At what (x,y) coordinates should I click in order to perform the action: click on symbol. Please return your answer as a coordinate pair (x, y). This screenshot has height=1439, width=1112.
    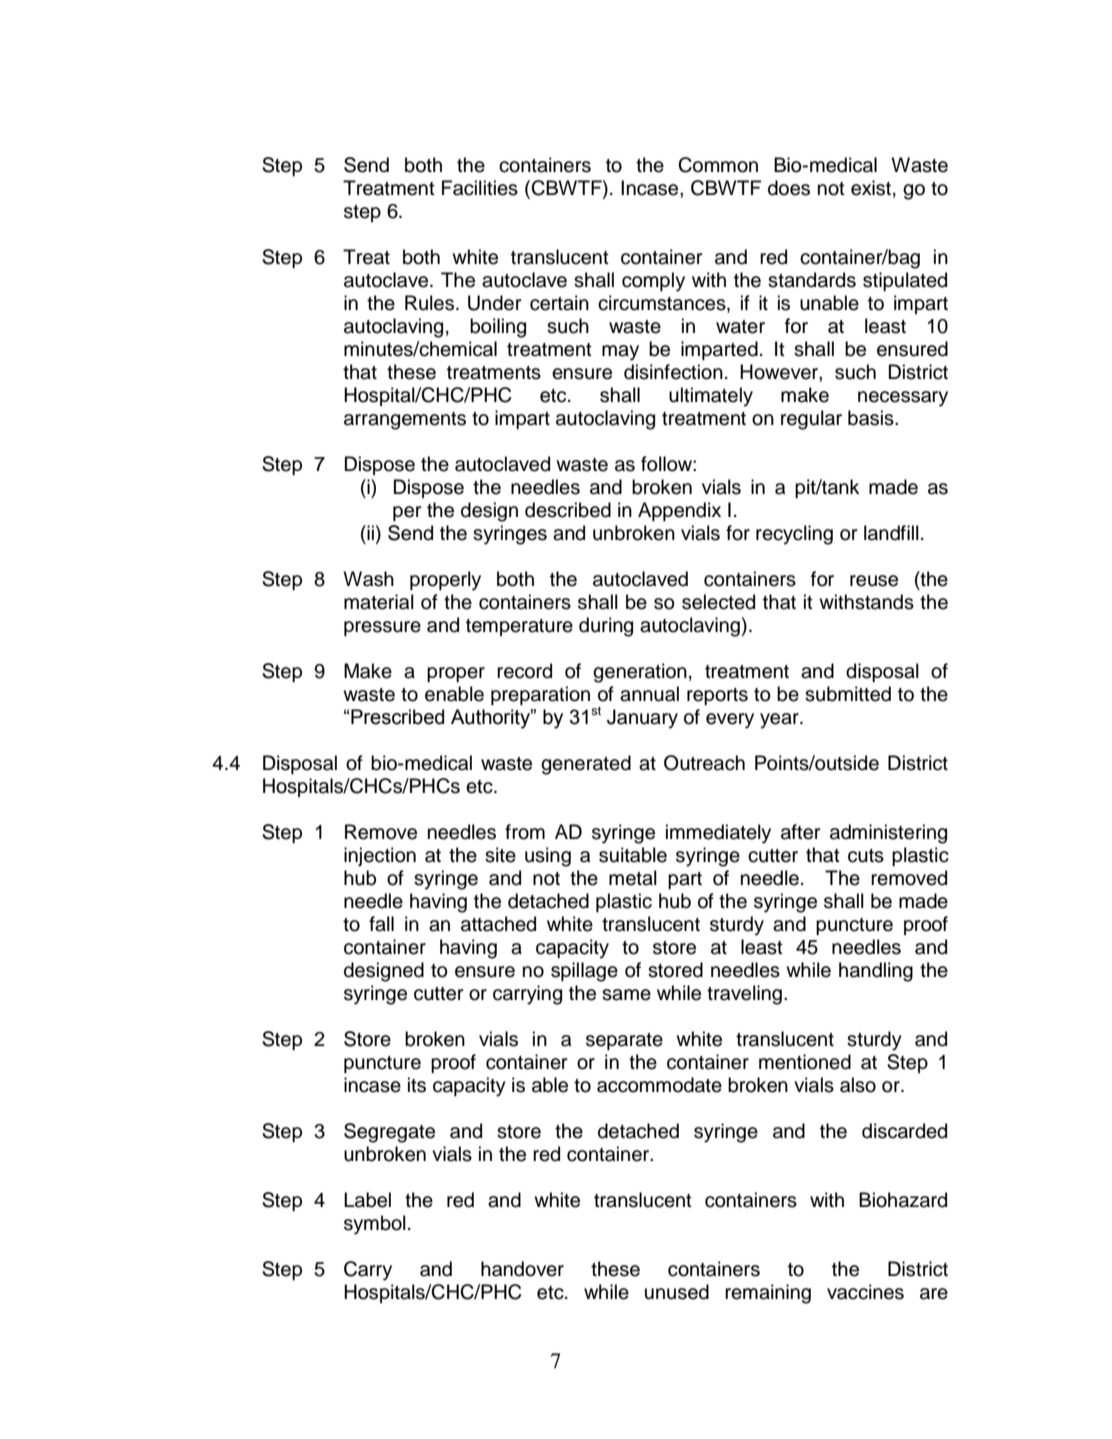
    Looking at the image, I should click on (375, 1225).
